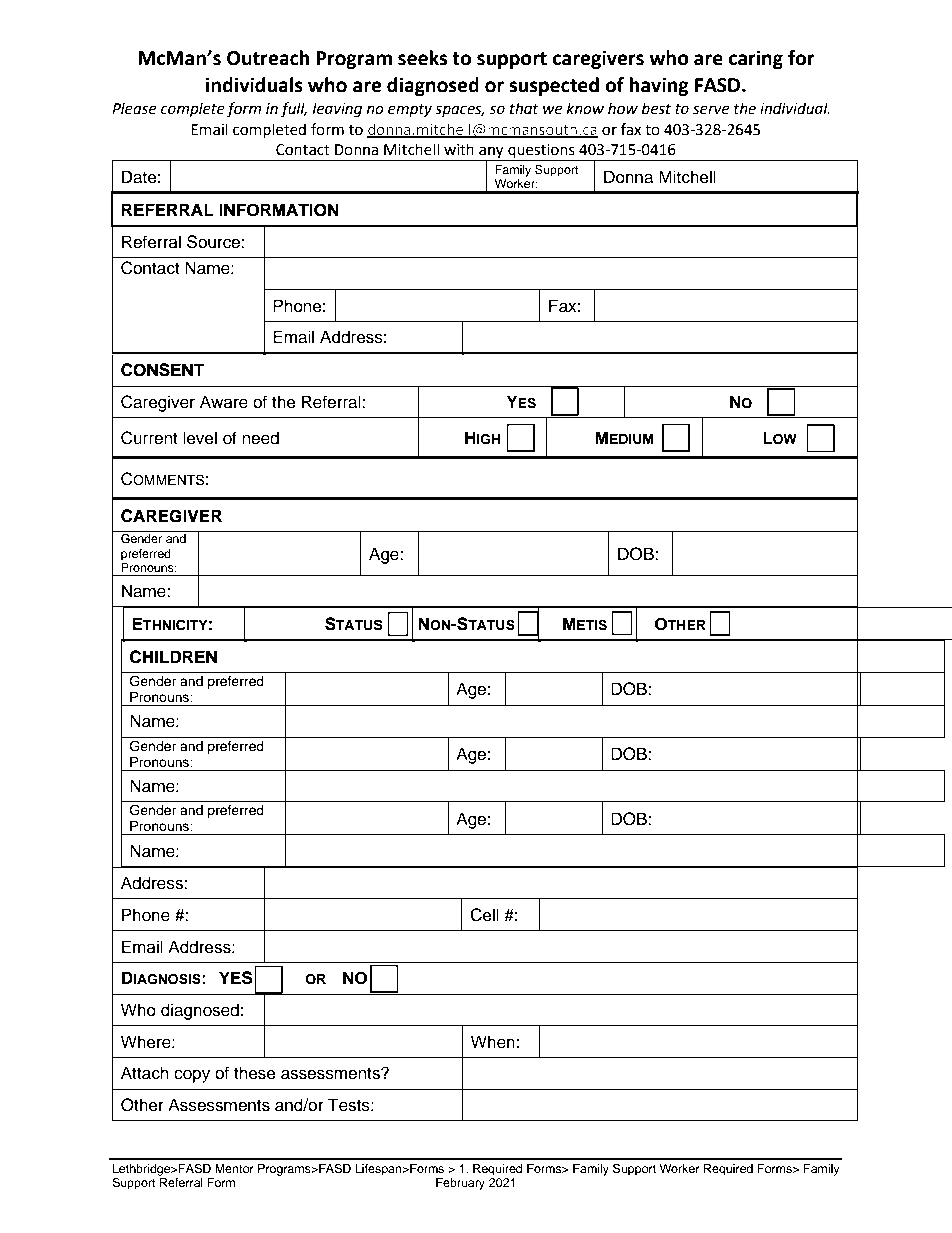 The image size is (952, 1233). I want to click on empty, so click(410, 110).
